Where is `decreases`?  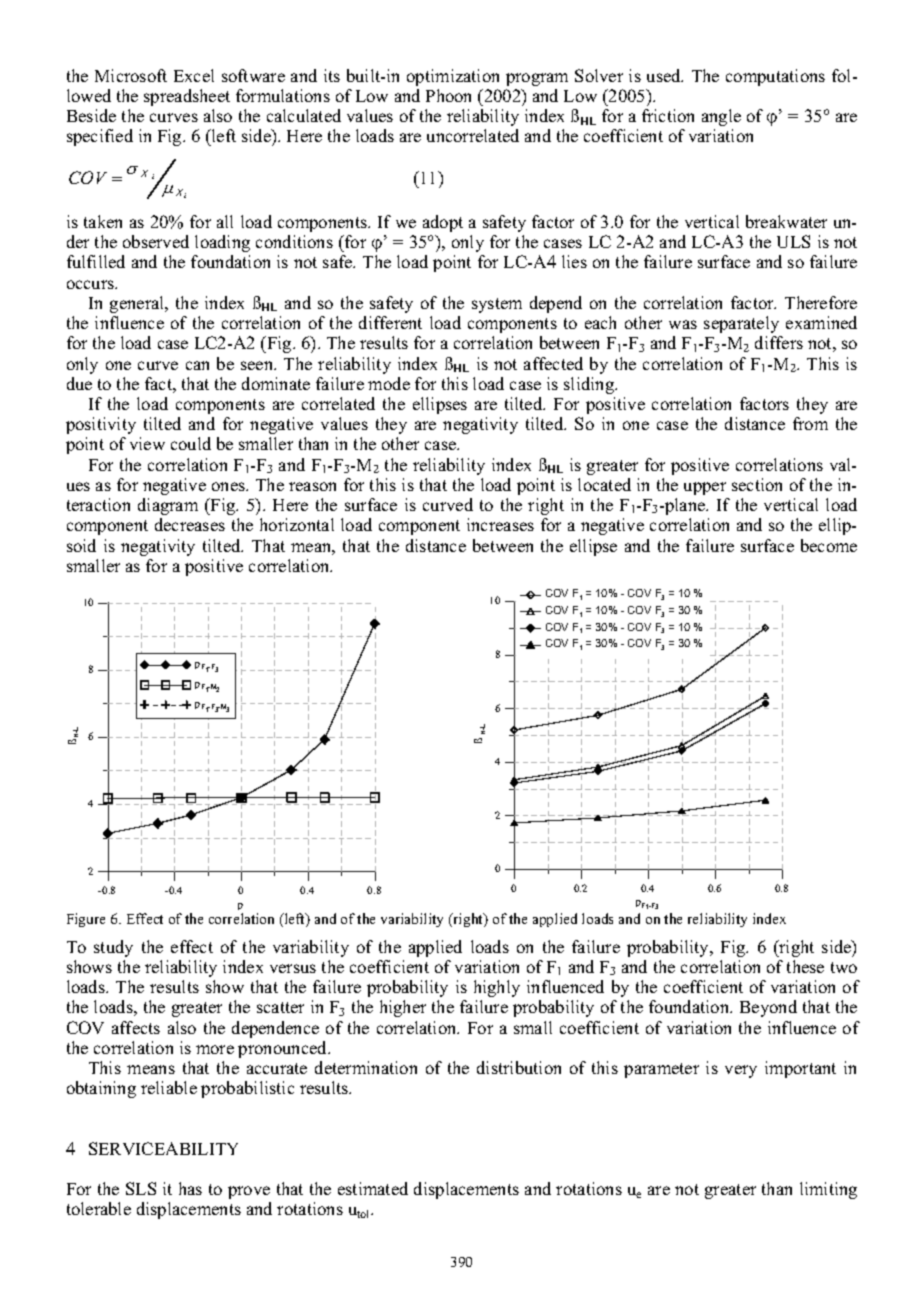 decreases is located at coordinates (190, 524).
